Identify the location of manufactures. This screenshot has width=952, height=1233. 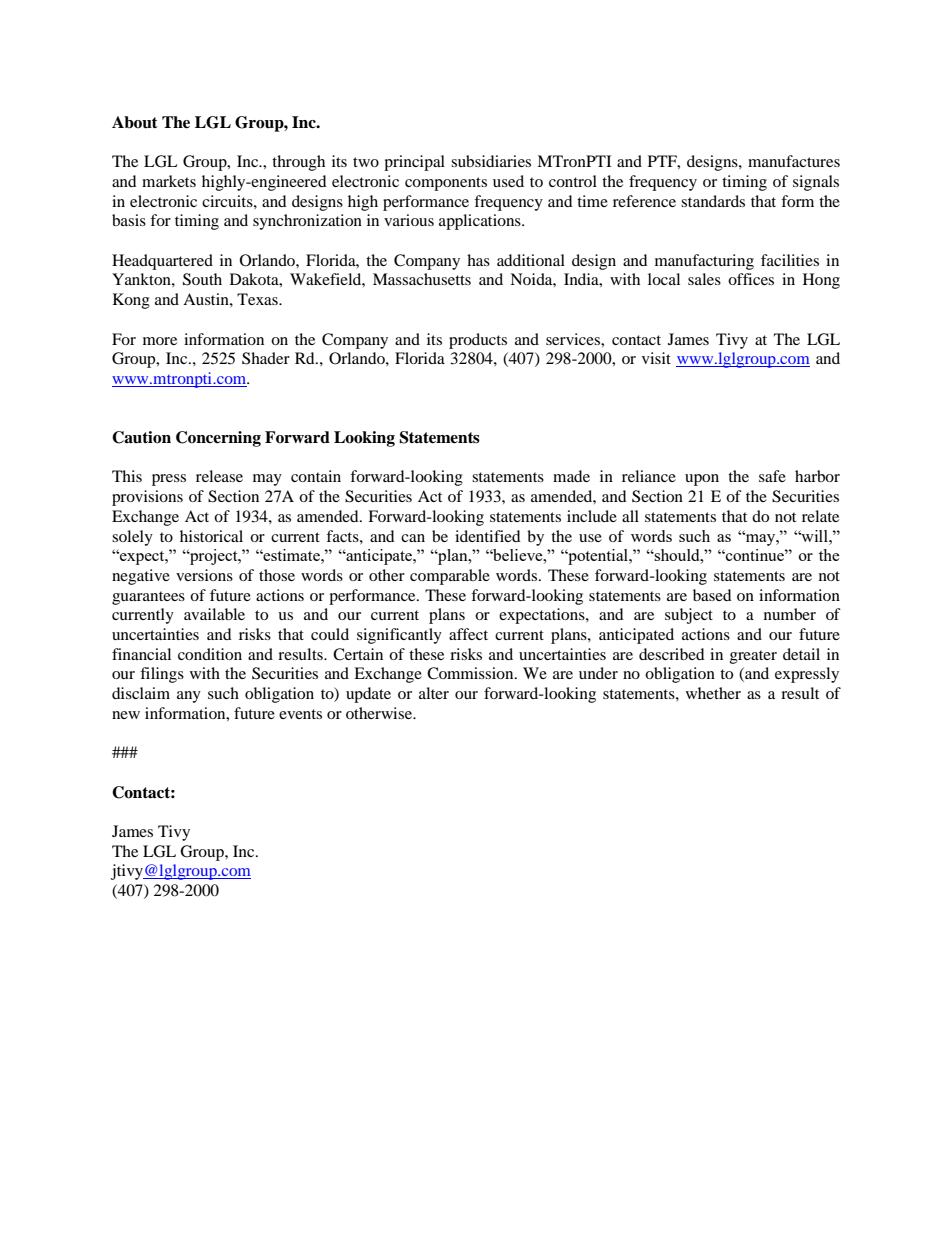
(794, 161).
